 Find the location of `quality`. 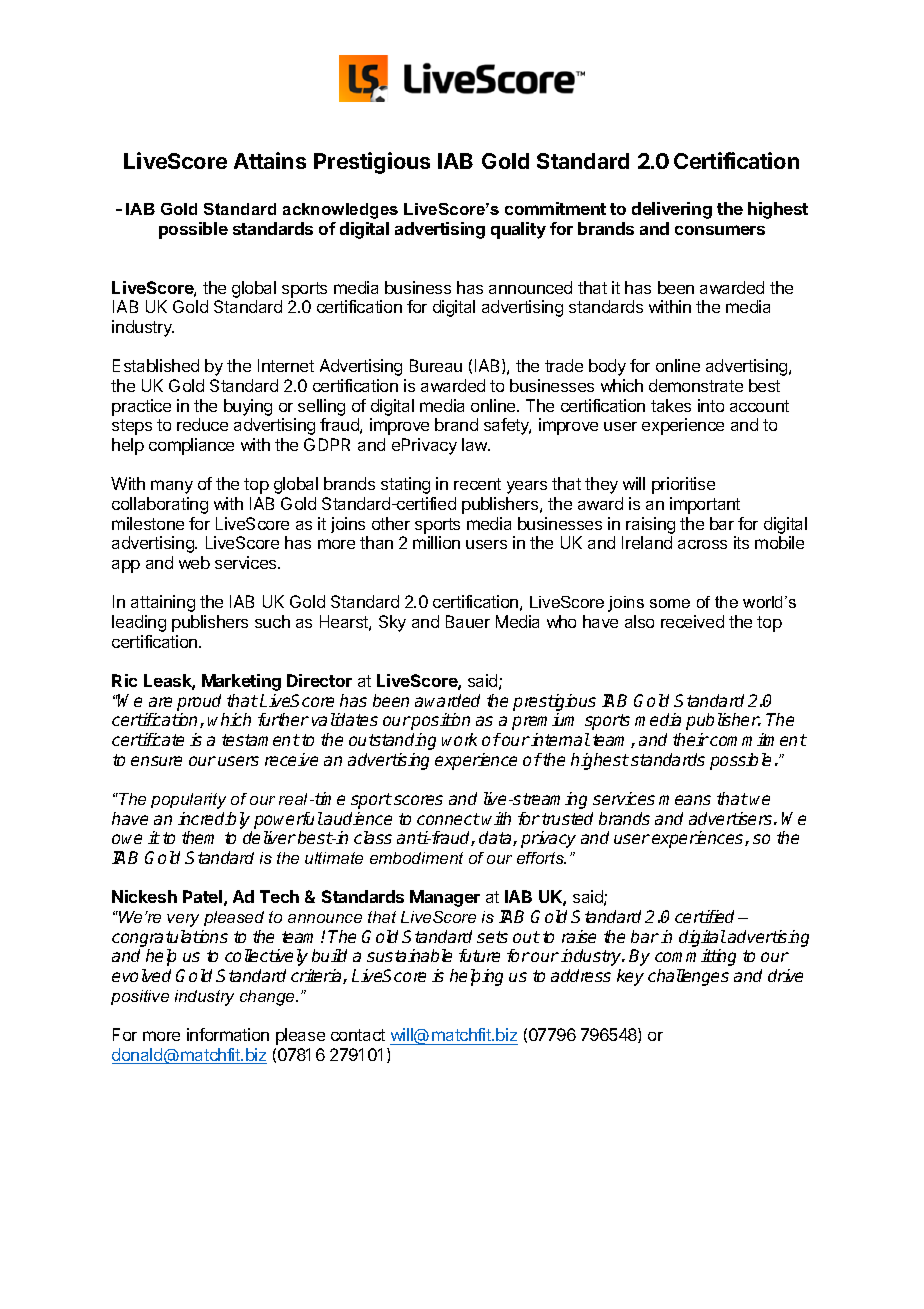

quality is located at coordinates (518, 230).
